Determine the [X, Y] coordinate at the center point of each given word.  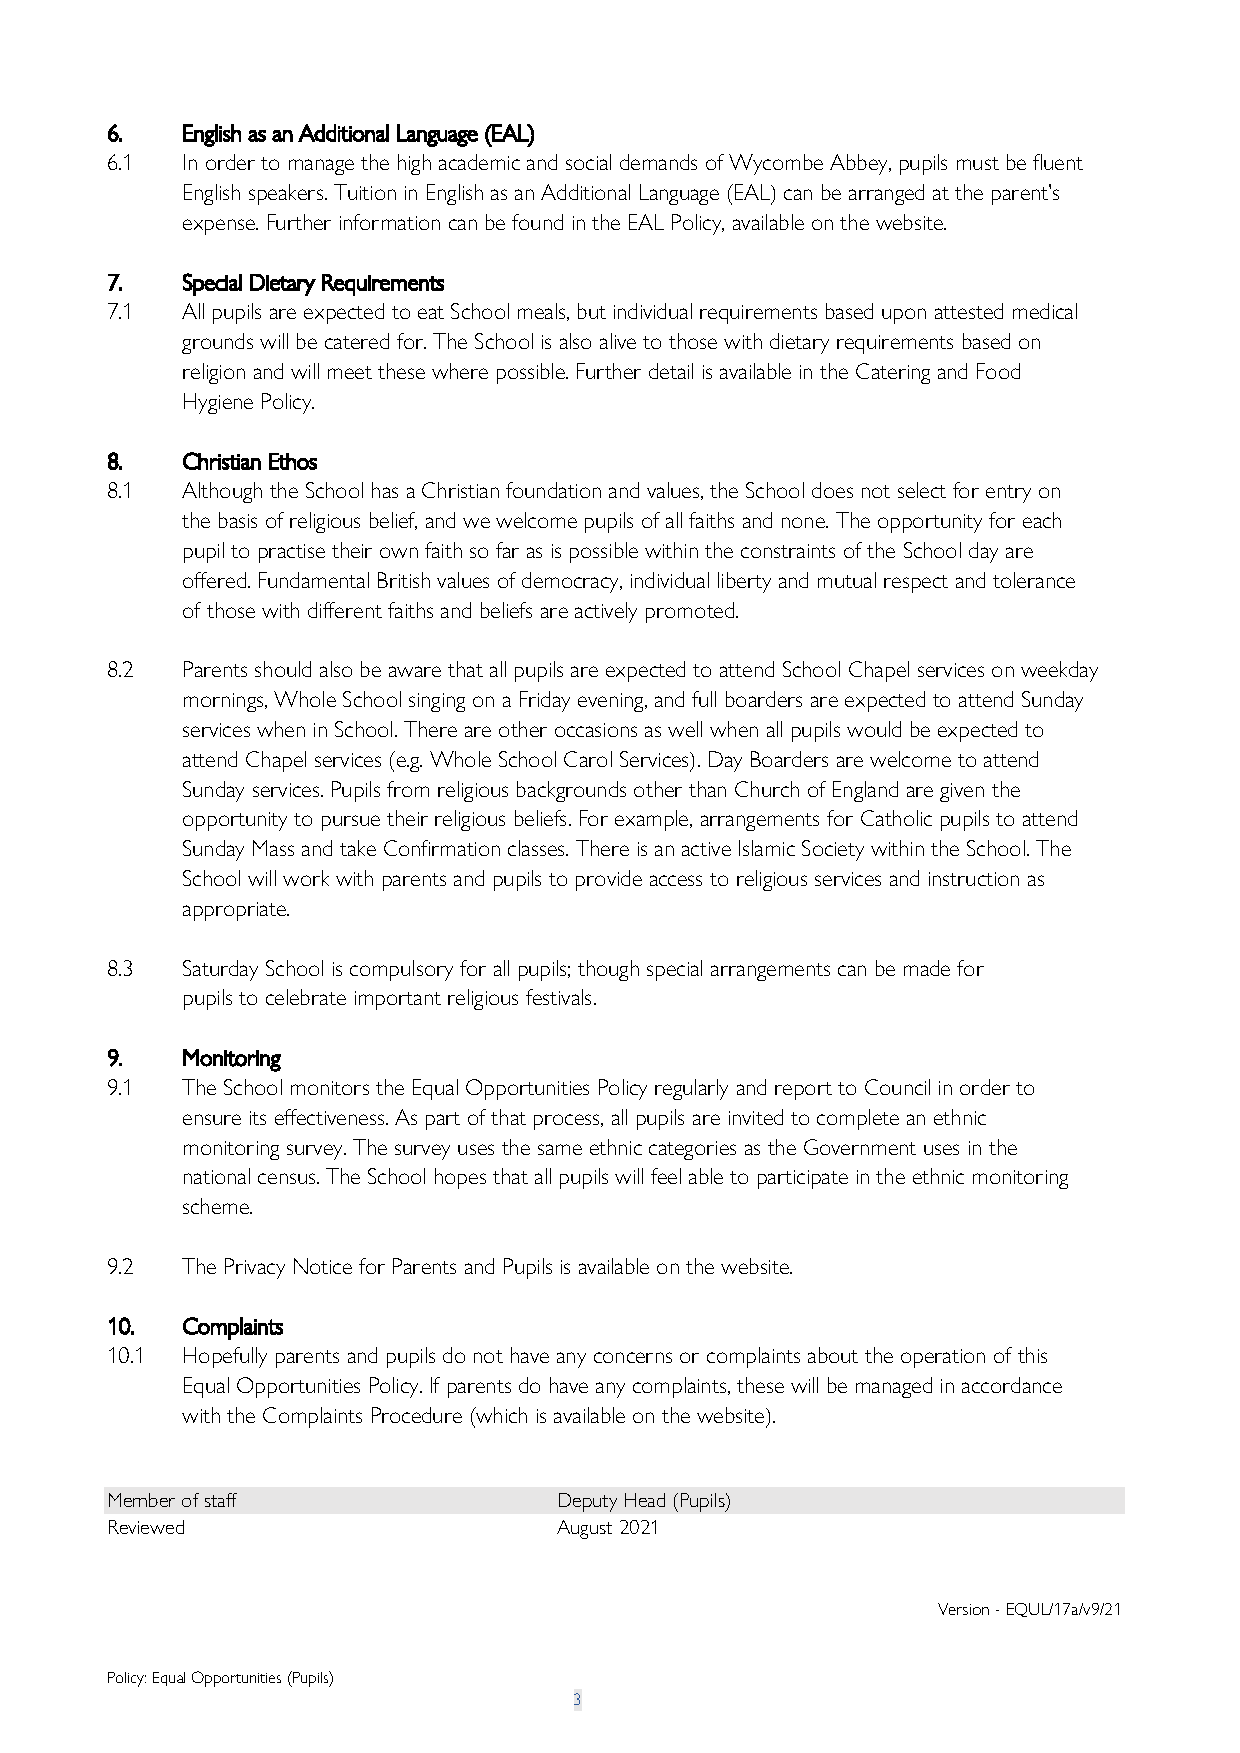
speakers [287, 194]
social [588, 162]
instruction [974, 879]
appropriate [236, 911]
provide [609, 880]
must [978, 163]
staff [221, 1500]
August [584, 1529]
